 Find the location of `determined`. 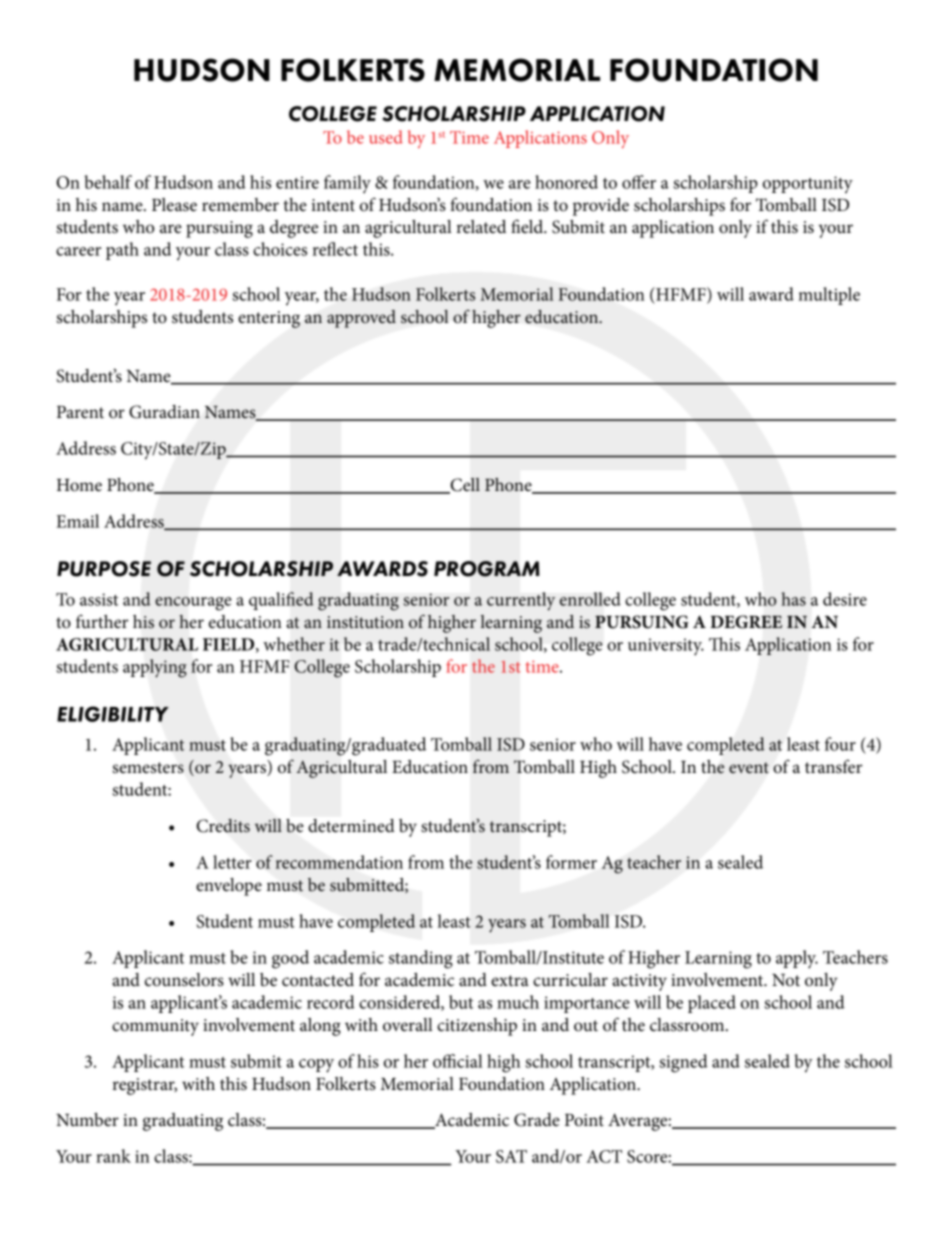

determined is located at coordinates (351, 826).
